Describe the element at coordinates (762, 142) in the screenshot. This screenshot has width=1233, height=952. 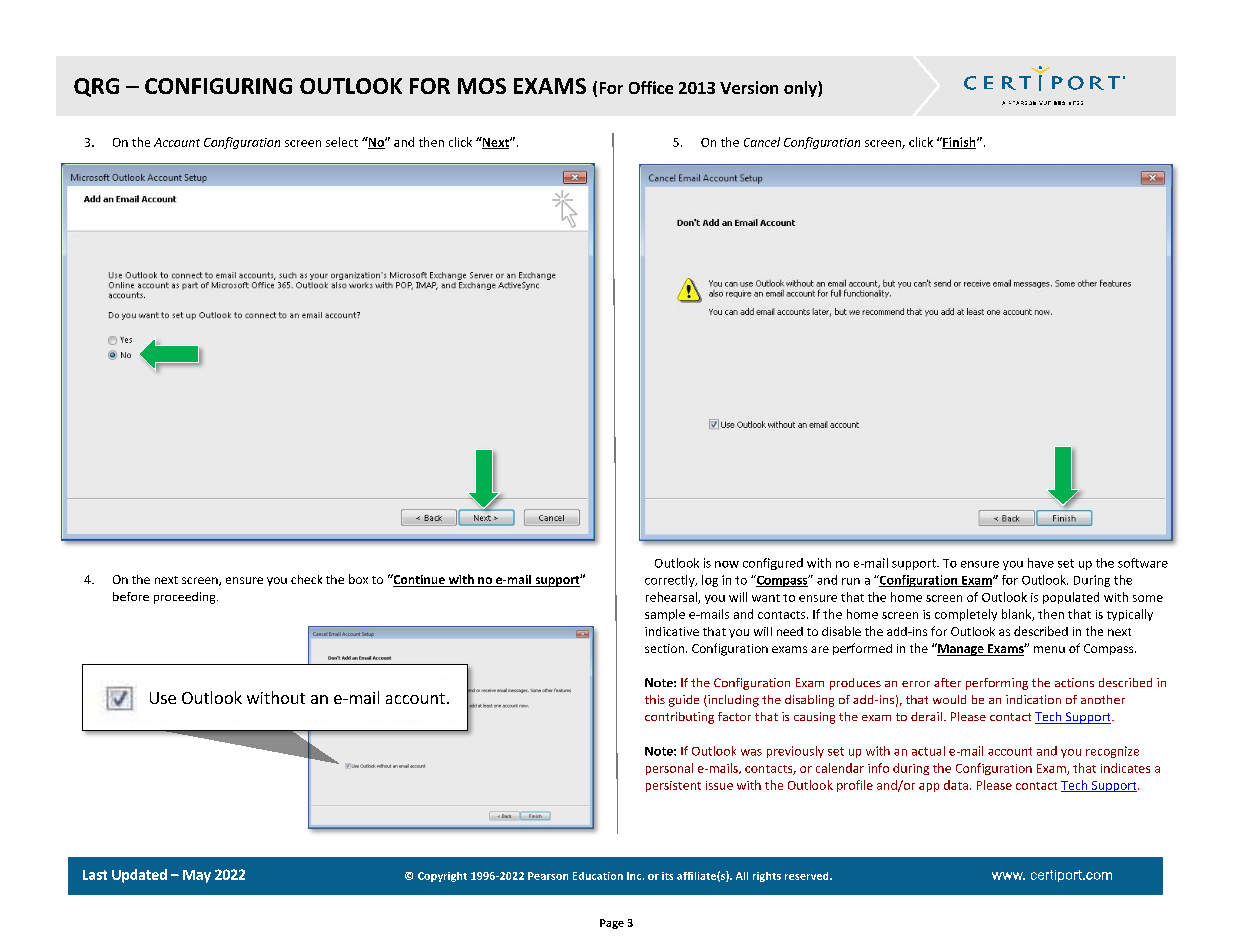
I see `Cancel` at that location.
